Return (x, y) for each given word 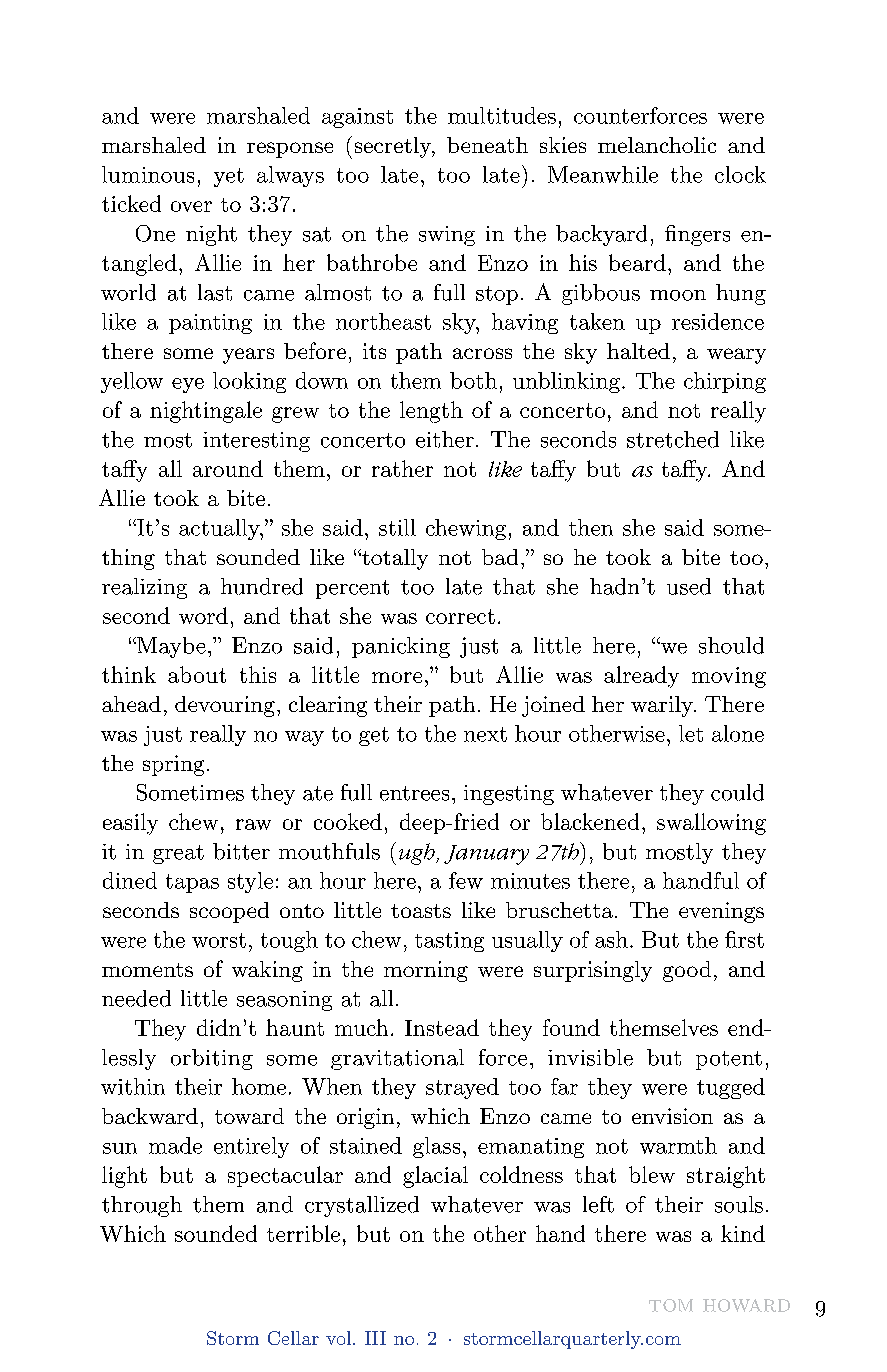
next (485, 734)
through (142, 1206)
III (375, 1338)
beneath (487, 145)
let (691, 733)
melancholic (657, 145)
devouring (225, 706)
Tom (671, 1305)
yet (229, 177)
